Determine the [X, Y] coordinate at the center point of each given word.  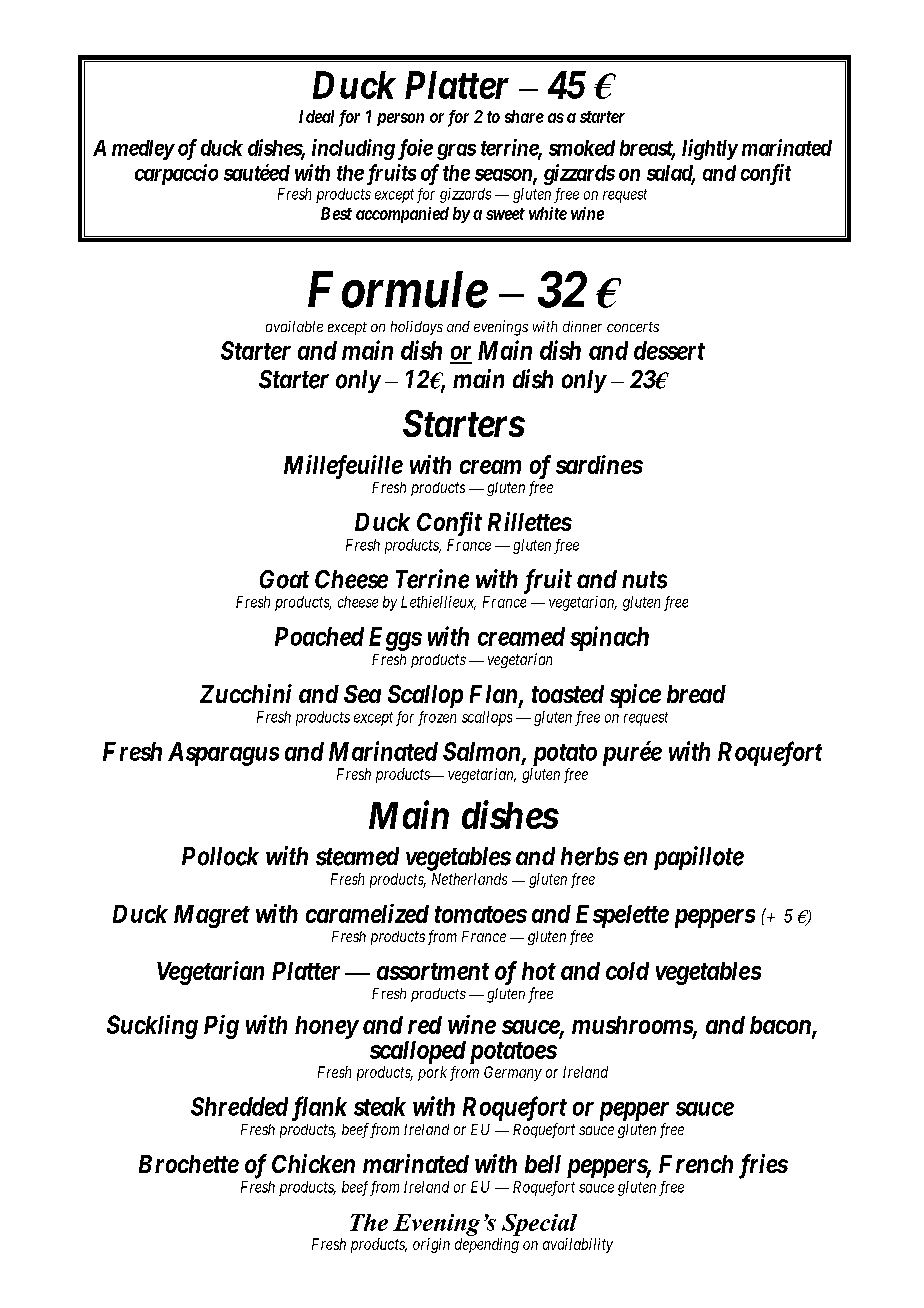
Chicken [313, 1163]
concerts [633, 327]
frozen [437, 718]
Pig [221, 1027]
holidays [417, 328]
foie [415, 149]
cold [627, 971]
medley [143, 150]
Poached [319, 636]
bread [696, 694]
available [294, 326]
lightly [710, 149]
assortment [433, 971]
